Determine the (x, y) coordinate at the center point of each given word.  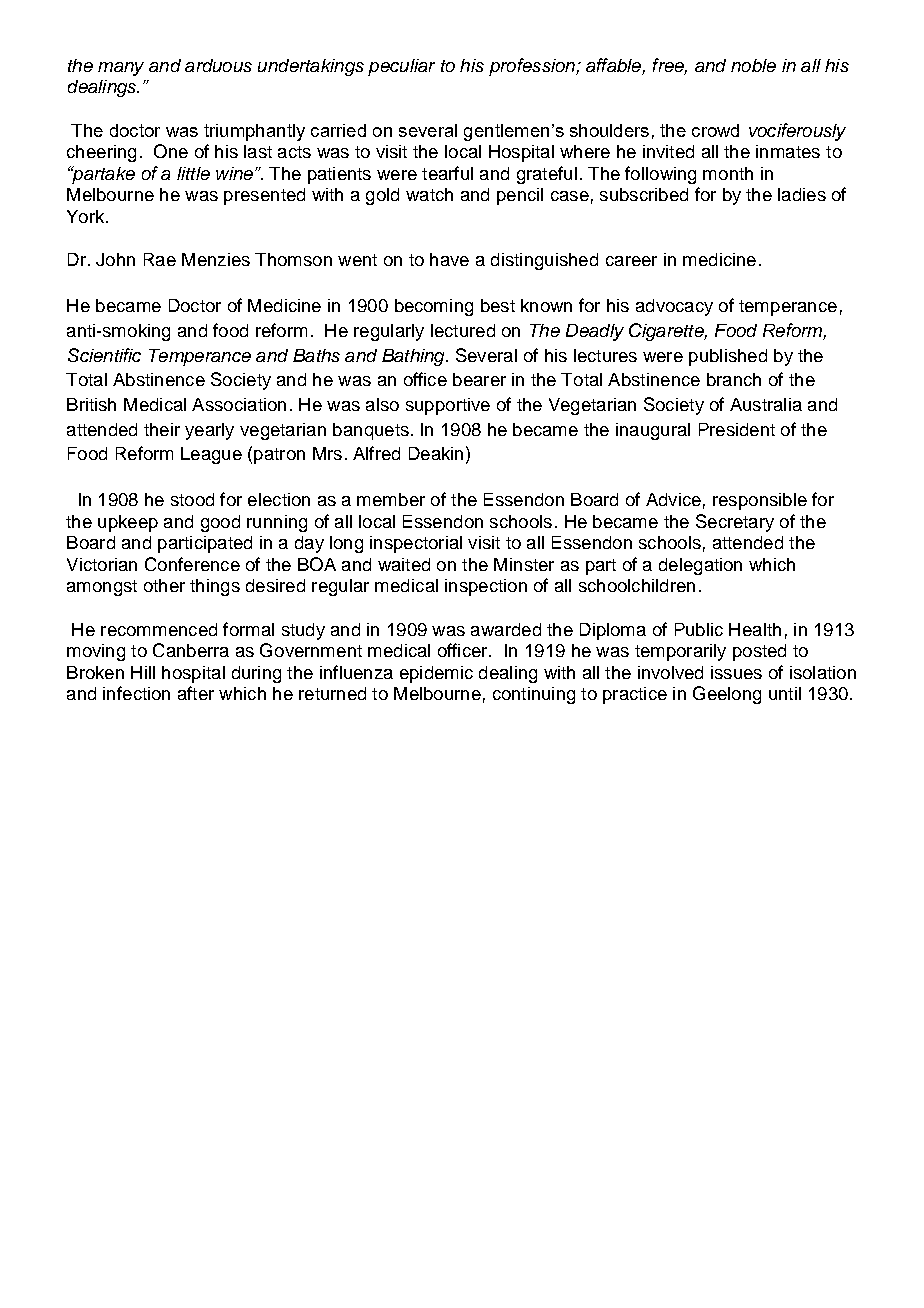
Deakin (436, 453)
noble (753, 65)
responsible (760, 501)
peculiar (401, 67)
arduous (218, 65)
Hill (143, 672)
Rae (160, 259)
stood (192, 499)
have (449, 259)
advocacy (674, 307)
